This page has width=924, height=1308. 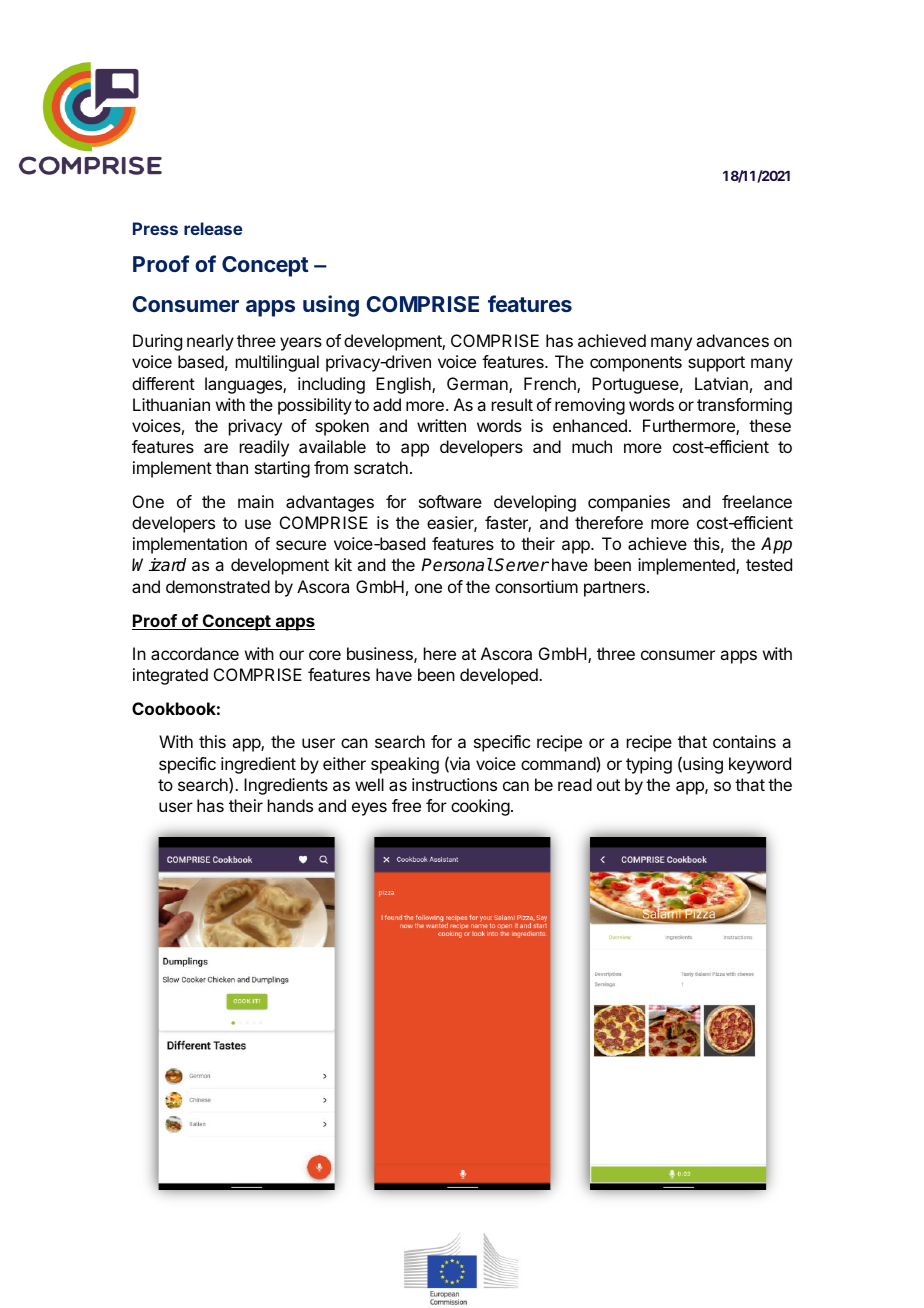 I want to click on software, so click(x=450, y=501).
